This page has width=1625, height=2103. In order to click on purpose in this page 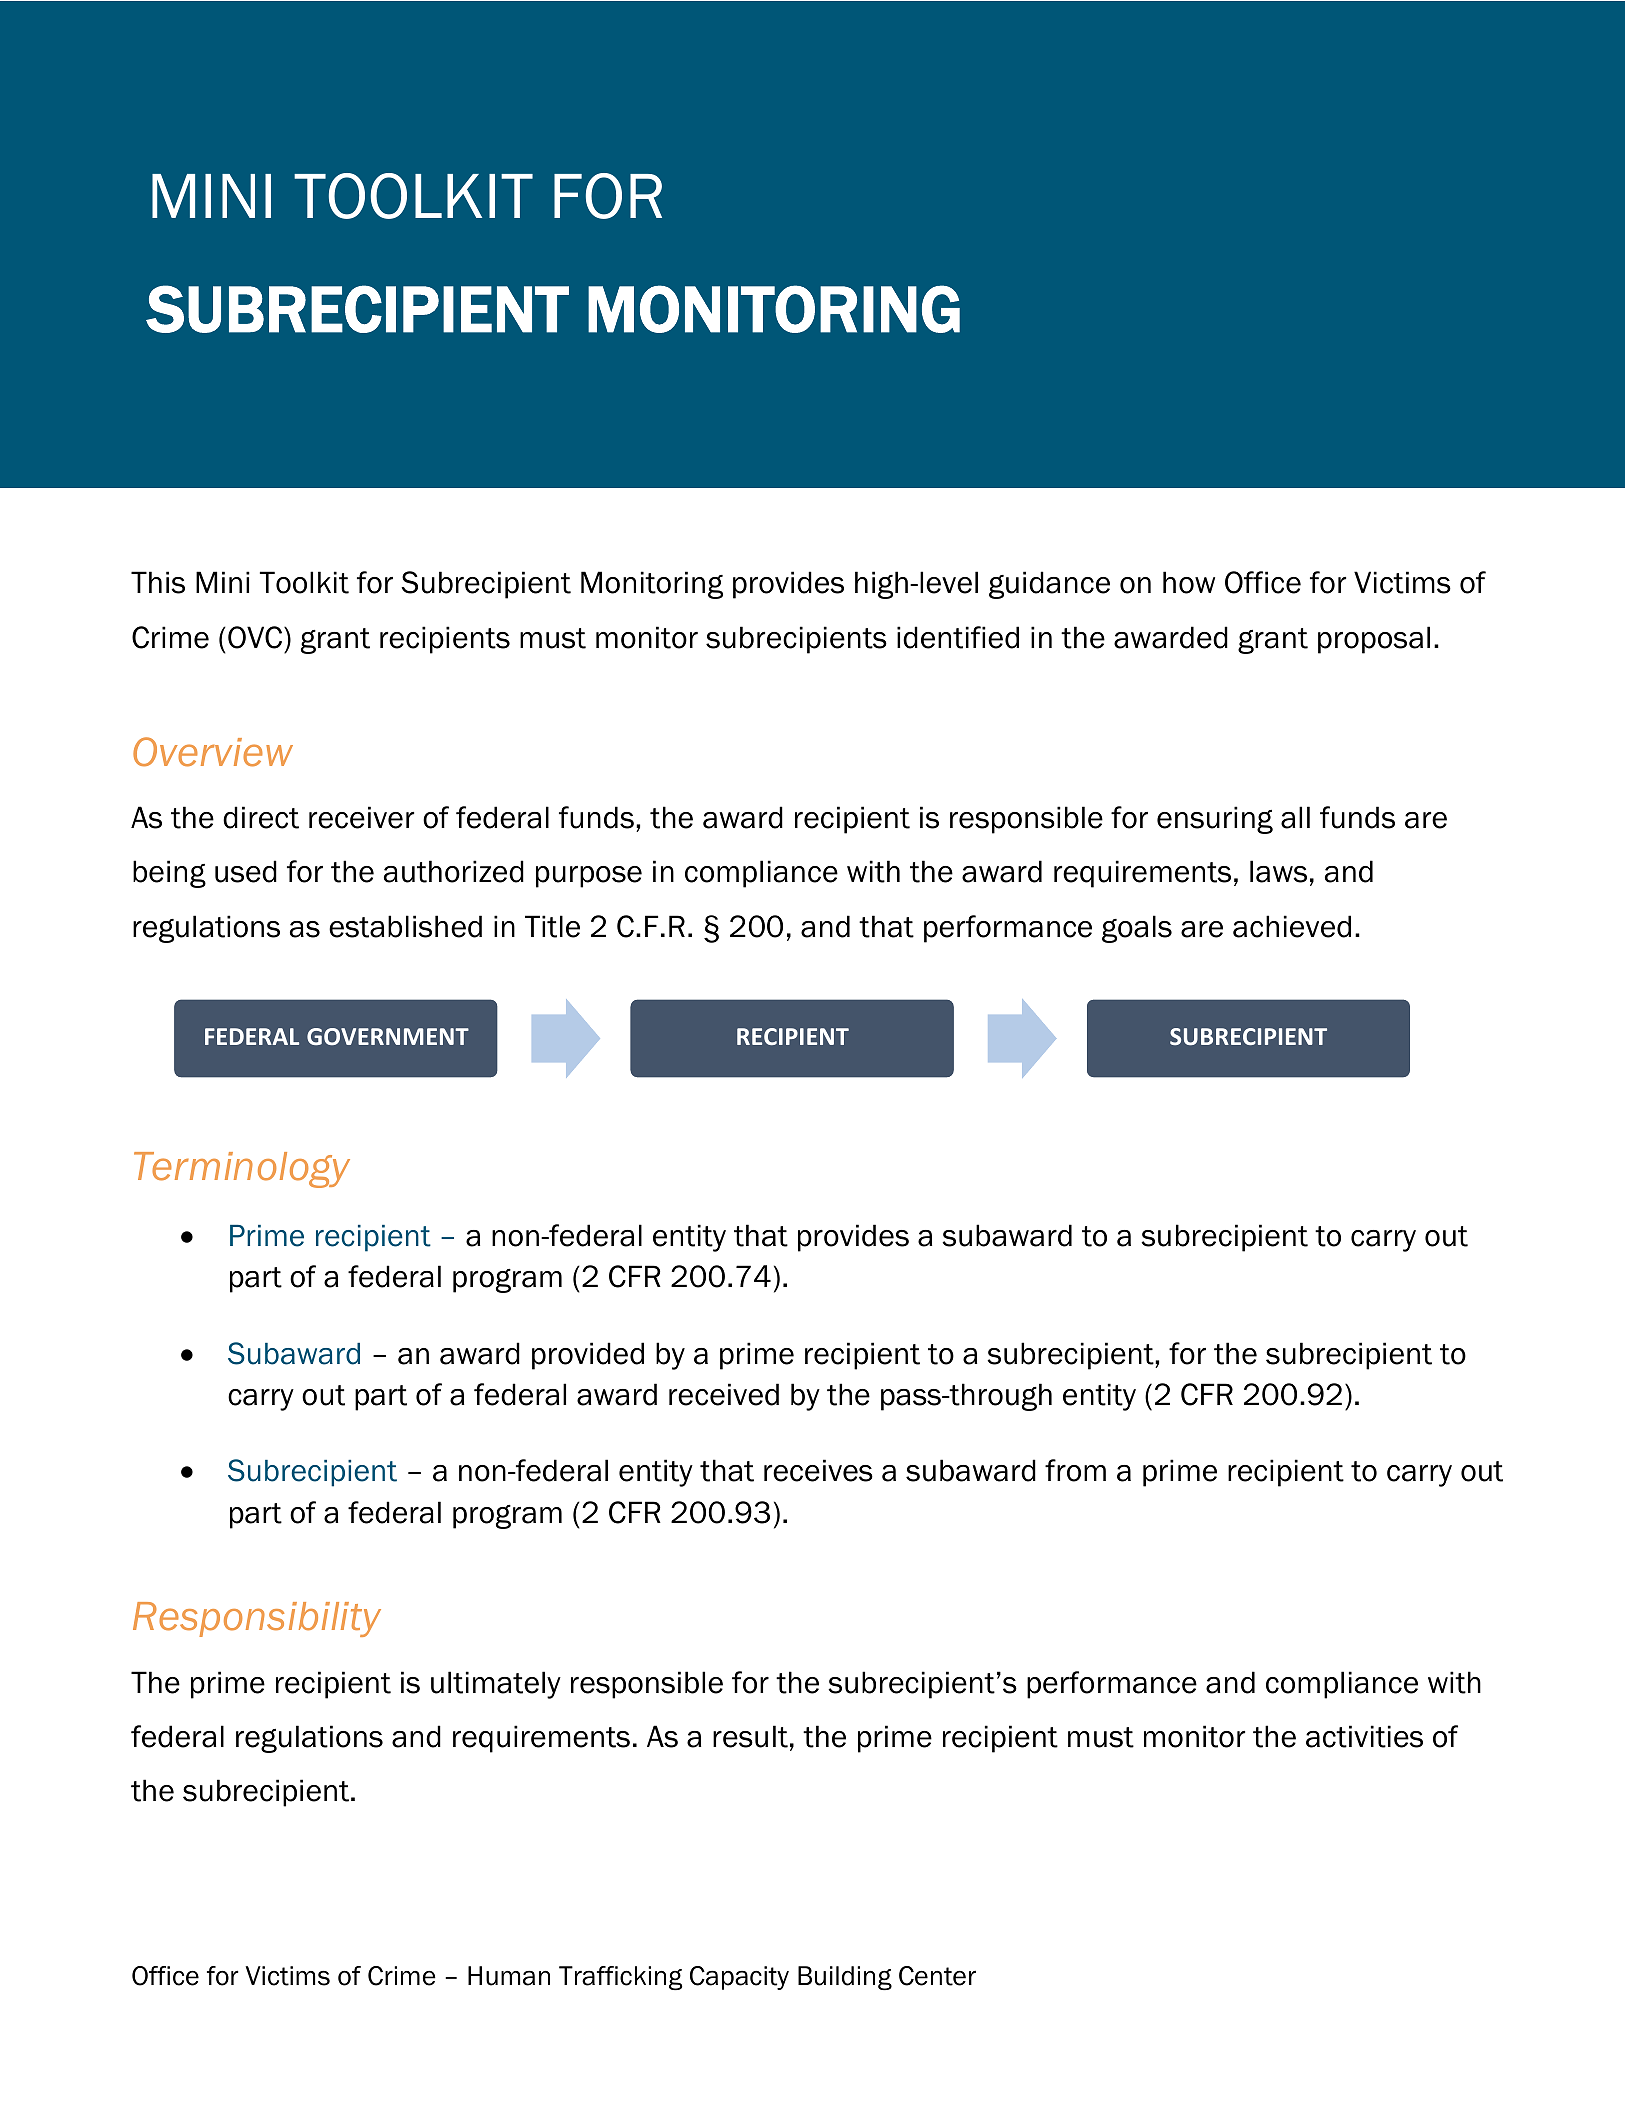, I will do `click(589, 877)`.
